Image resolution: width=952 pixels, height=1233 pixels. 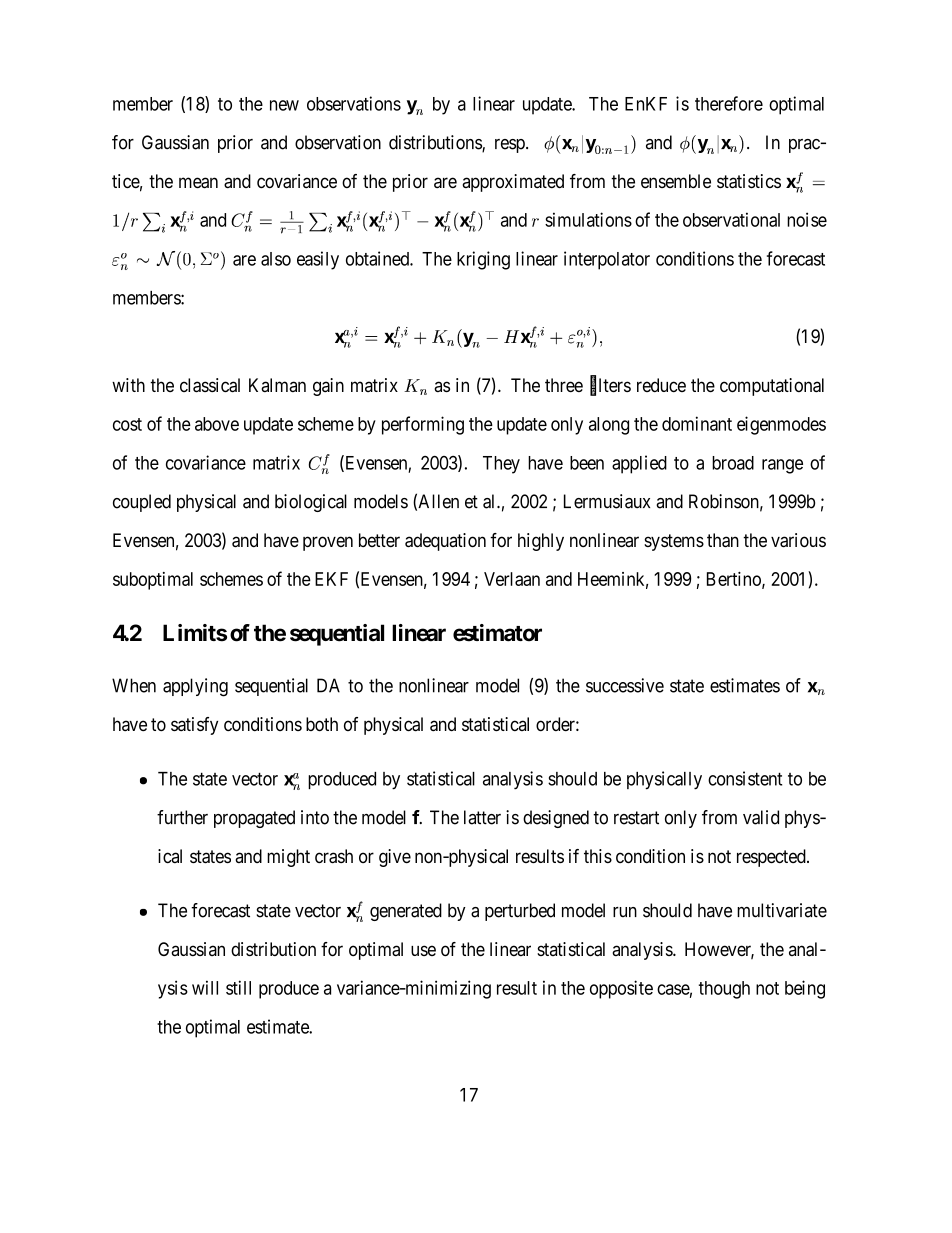 What do you see at coordinates (217, 424) in the image?
I see `above` at bounding box center [217, 424].
